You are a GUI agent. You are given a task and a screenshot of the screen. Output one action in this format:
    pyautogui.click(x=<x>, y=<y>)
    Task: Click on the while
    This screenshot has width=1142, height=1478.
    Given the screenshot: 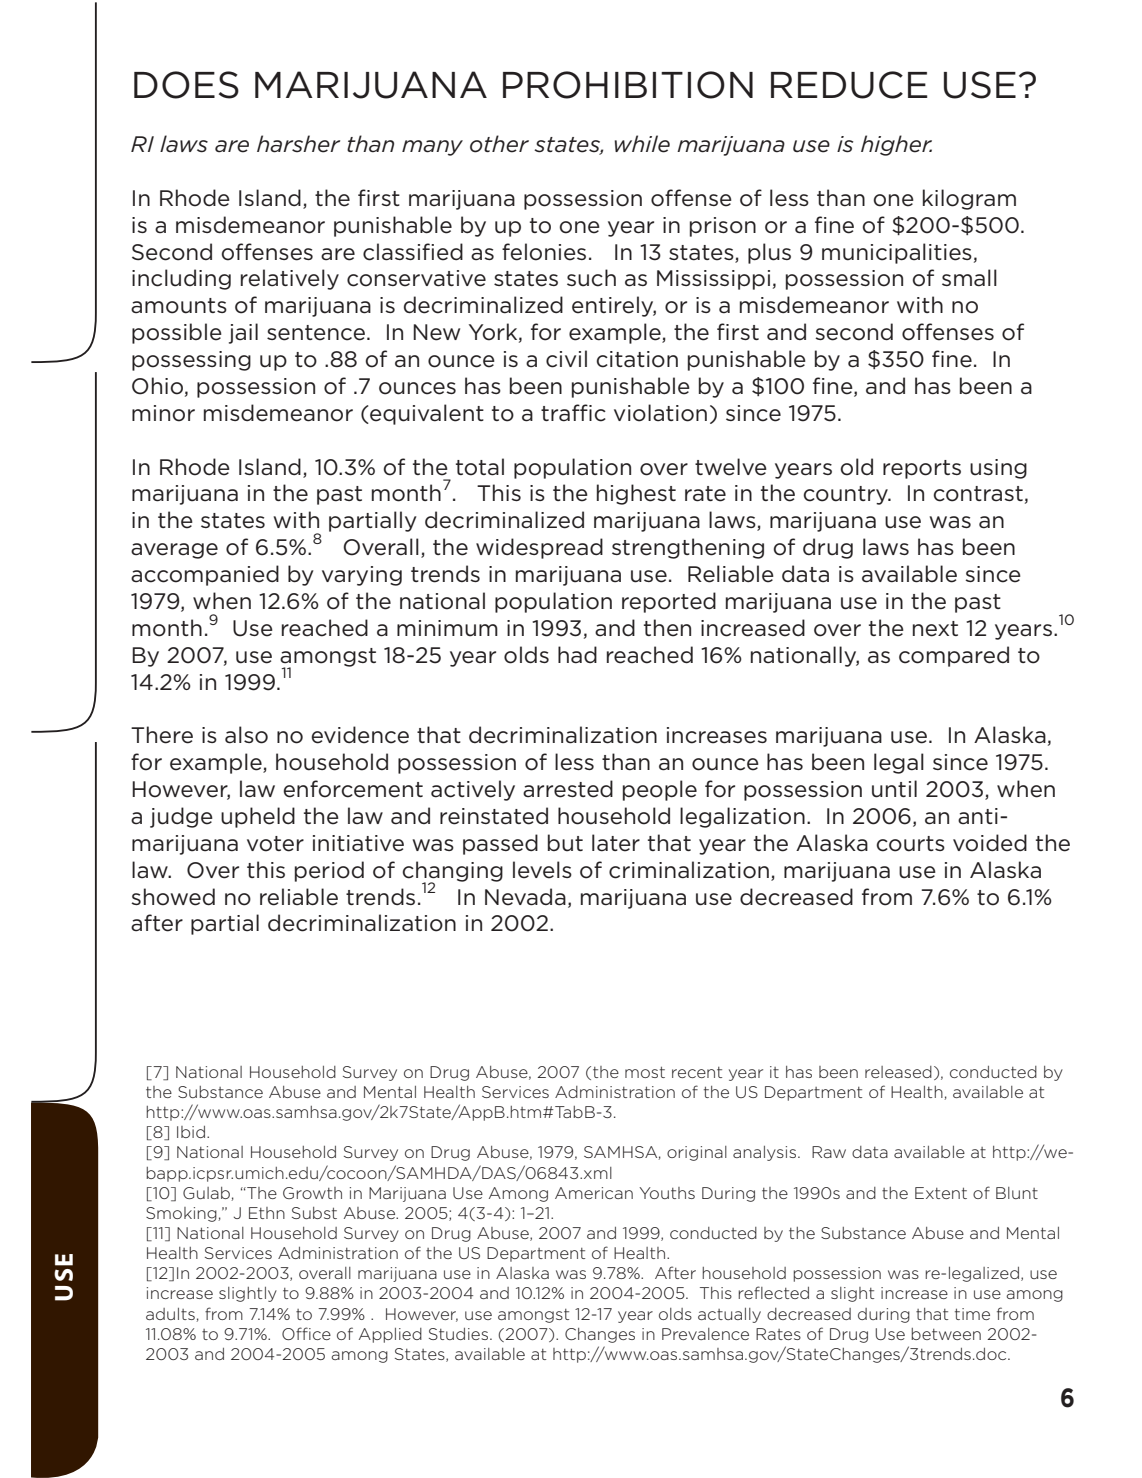 What is the action you would take?
    pyautogui.click(x=642, y=144)
